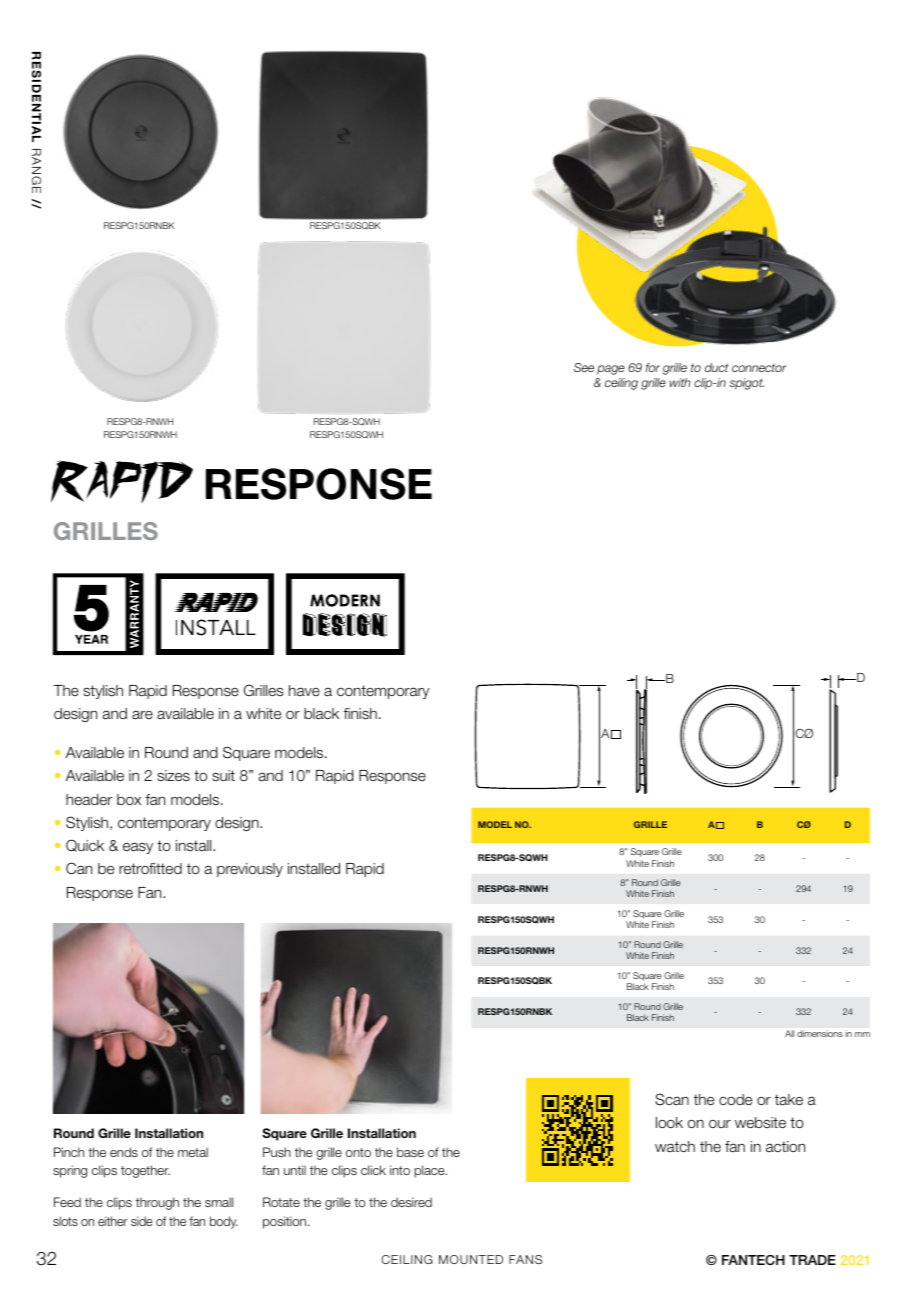  I want to click on See, so click(584, 367).
